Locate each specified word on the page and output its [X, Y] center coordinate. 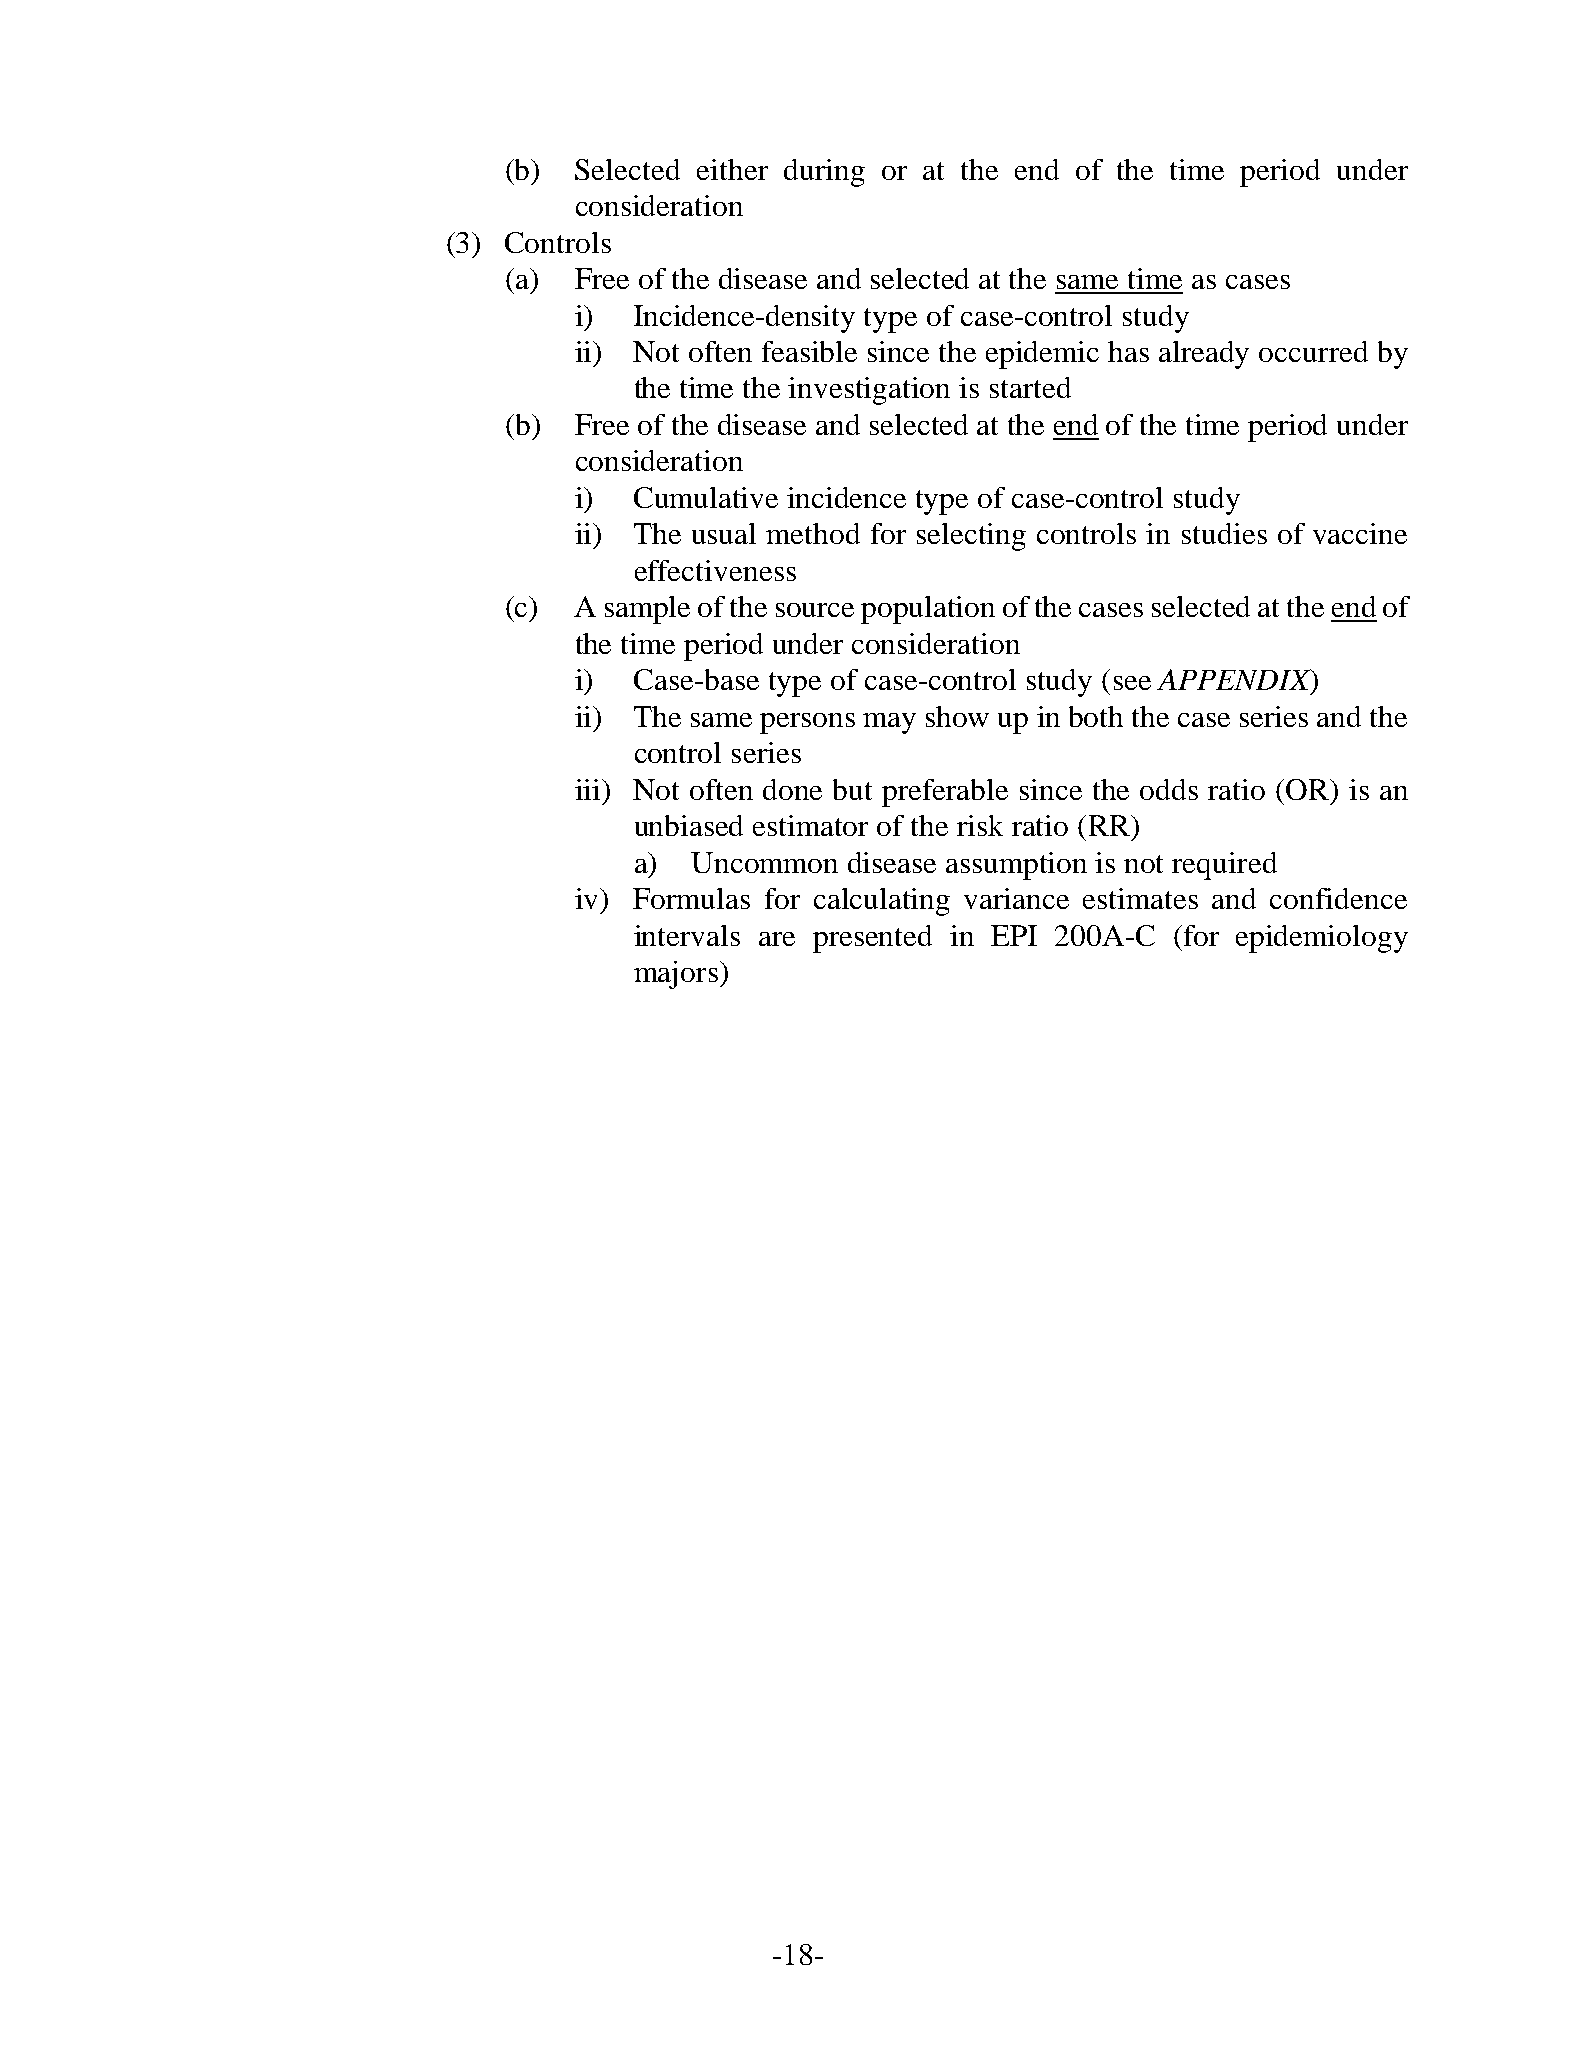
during [824, 173]
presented [872, 939]
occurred [1313, 351]
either [732, 169]
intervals [687, 935]
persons [807, 723]
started [1030, 387]
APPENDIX [1235, 681]
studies [1224, 533]
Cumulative [706, 497]
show [957, 716]
